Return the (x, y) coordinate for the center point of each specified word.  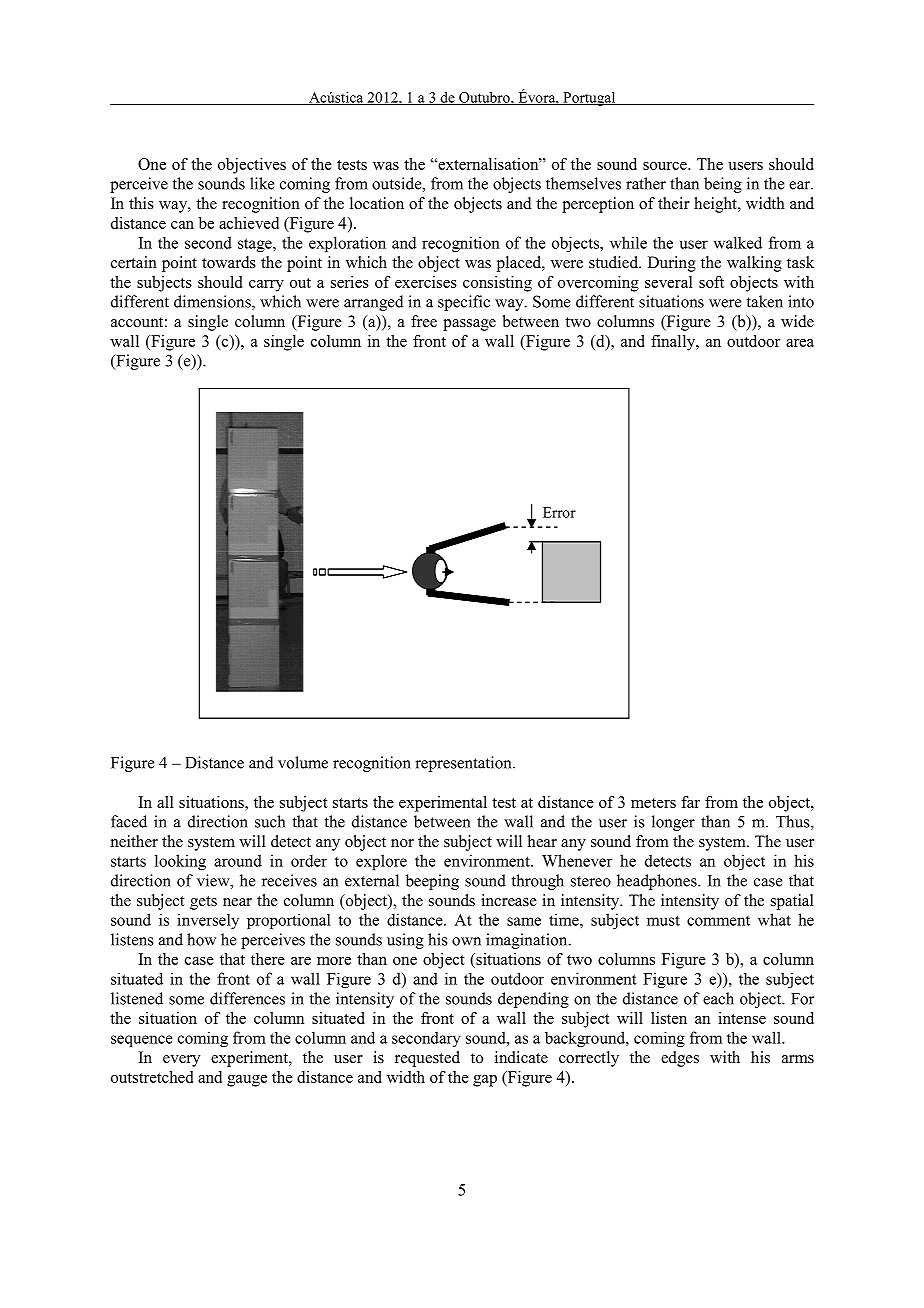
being (723, 185)
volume (303, 762)
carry (266, 286)
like (262, 183)
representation (464, 764)
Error (559, 512)
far (690, 802)
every (181, 1061)
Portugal (589, 99)
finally (674, 343)
